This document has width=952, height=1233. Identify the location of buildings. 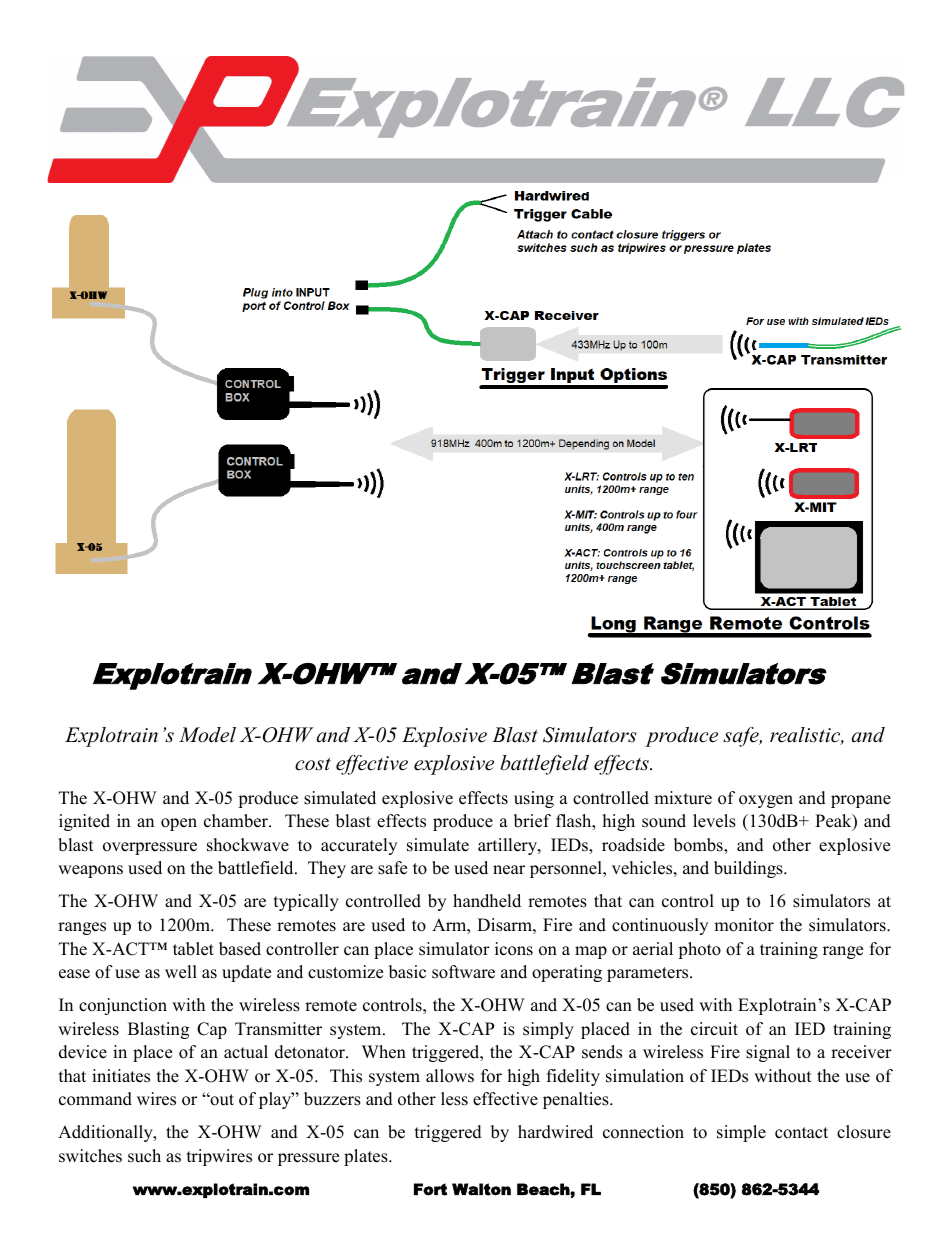
(749, 869).
